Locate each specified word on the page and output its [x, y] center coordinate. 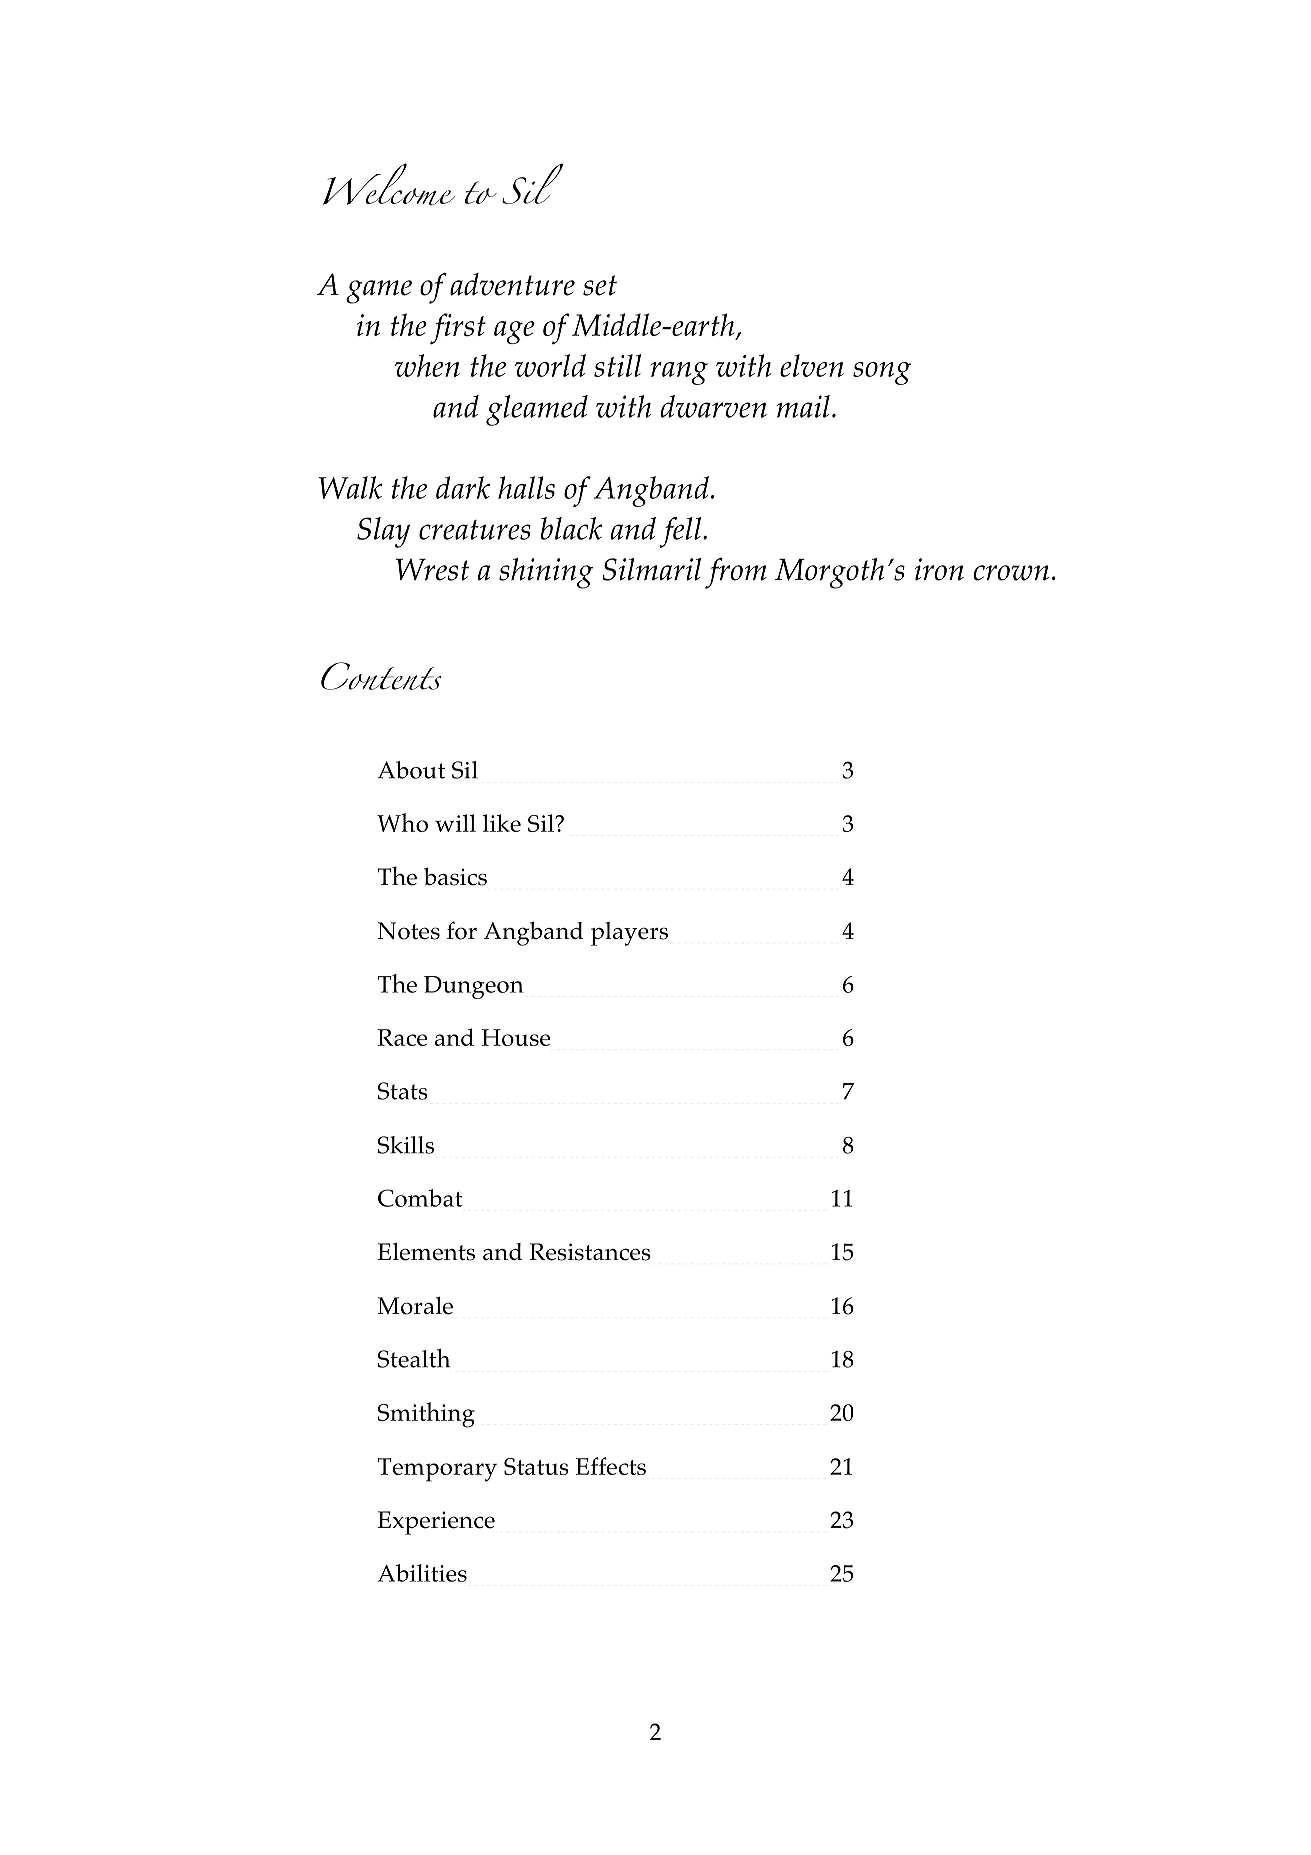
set [600, 285]
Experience [436, 1523]
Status [536, 1466]
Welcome [389, 184]
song [882, 373]
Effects [611, 1466]
